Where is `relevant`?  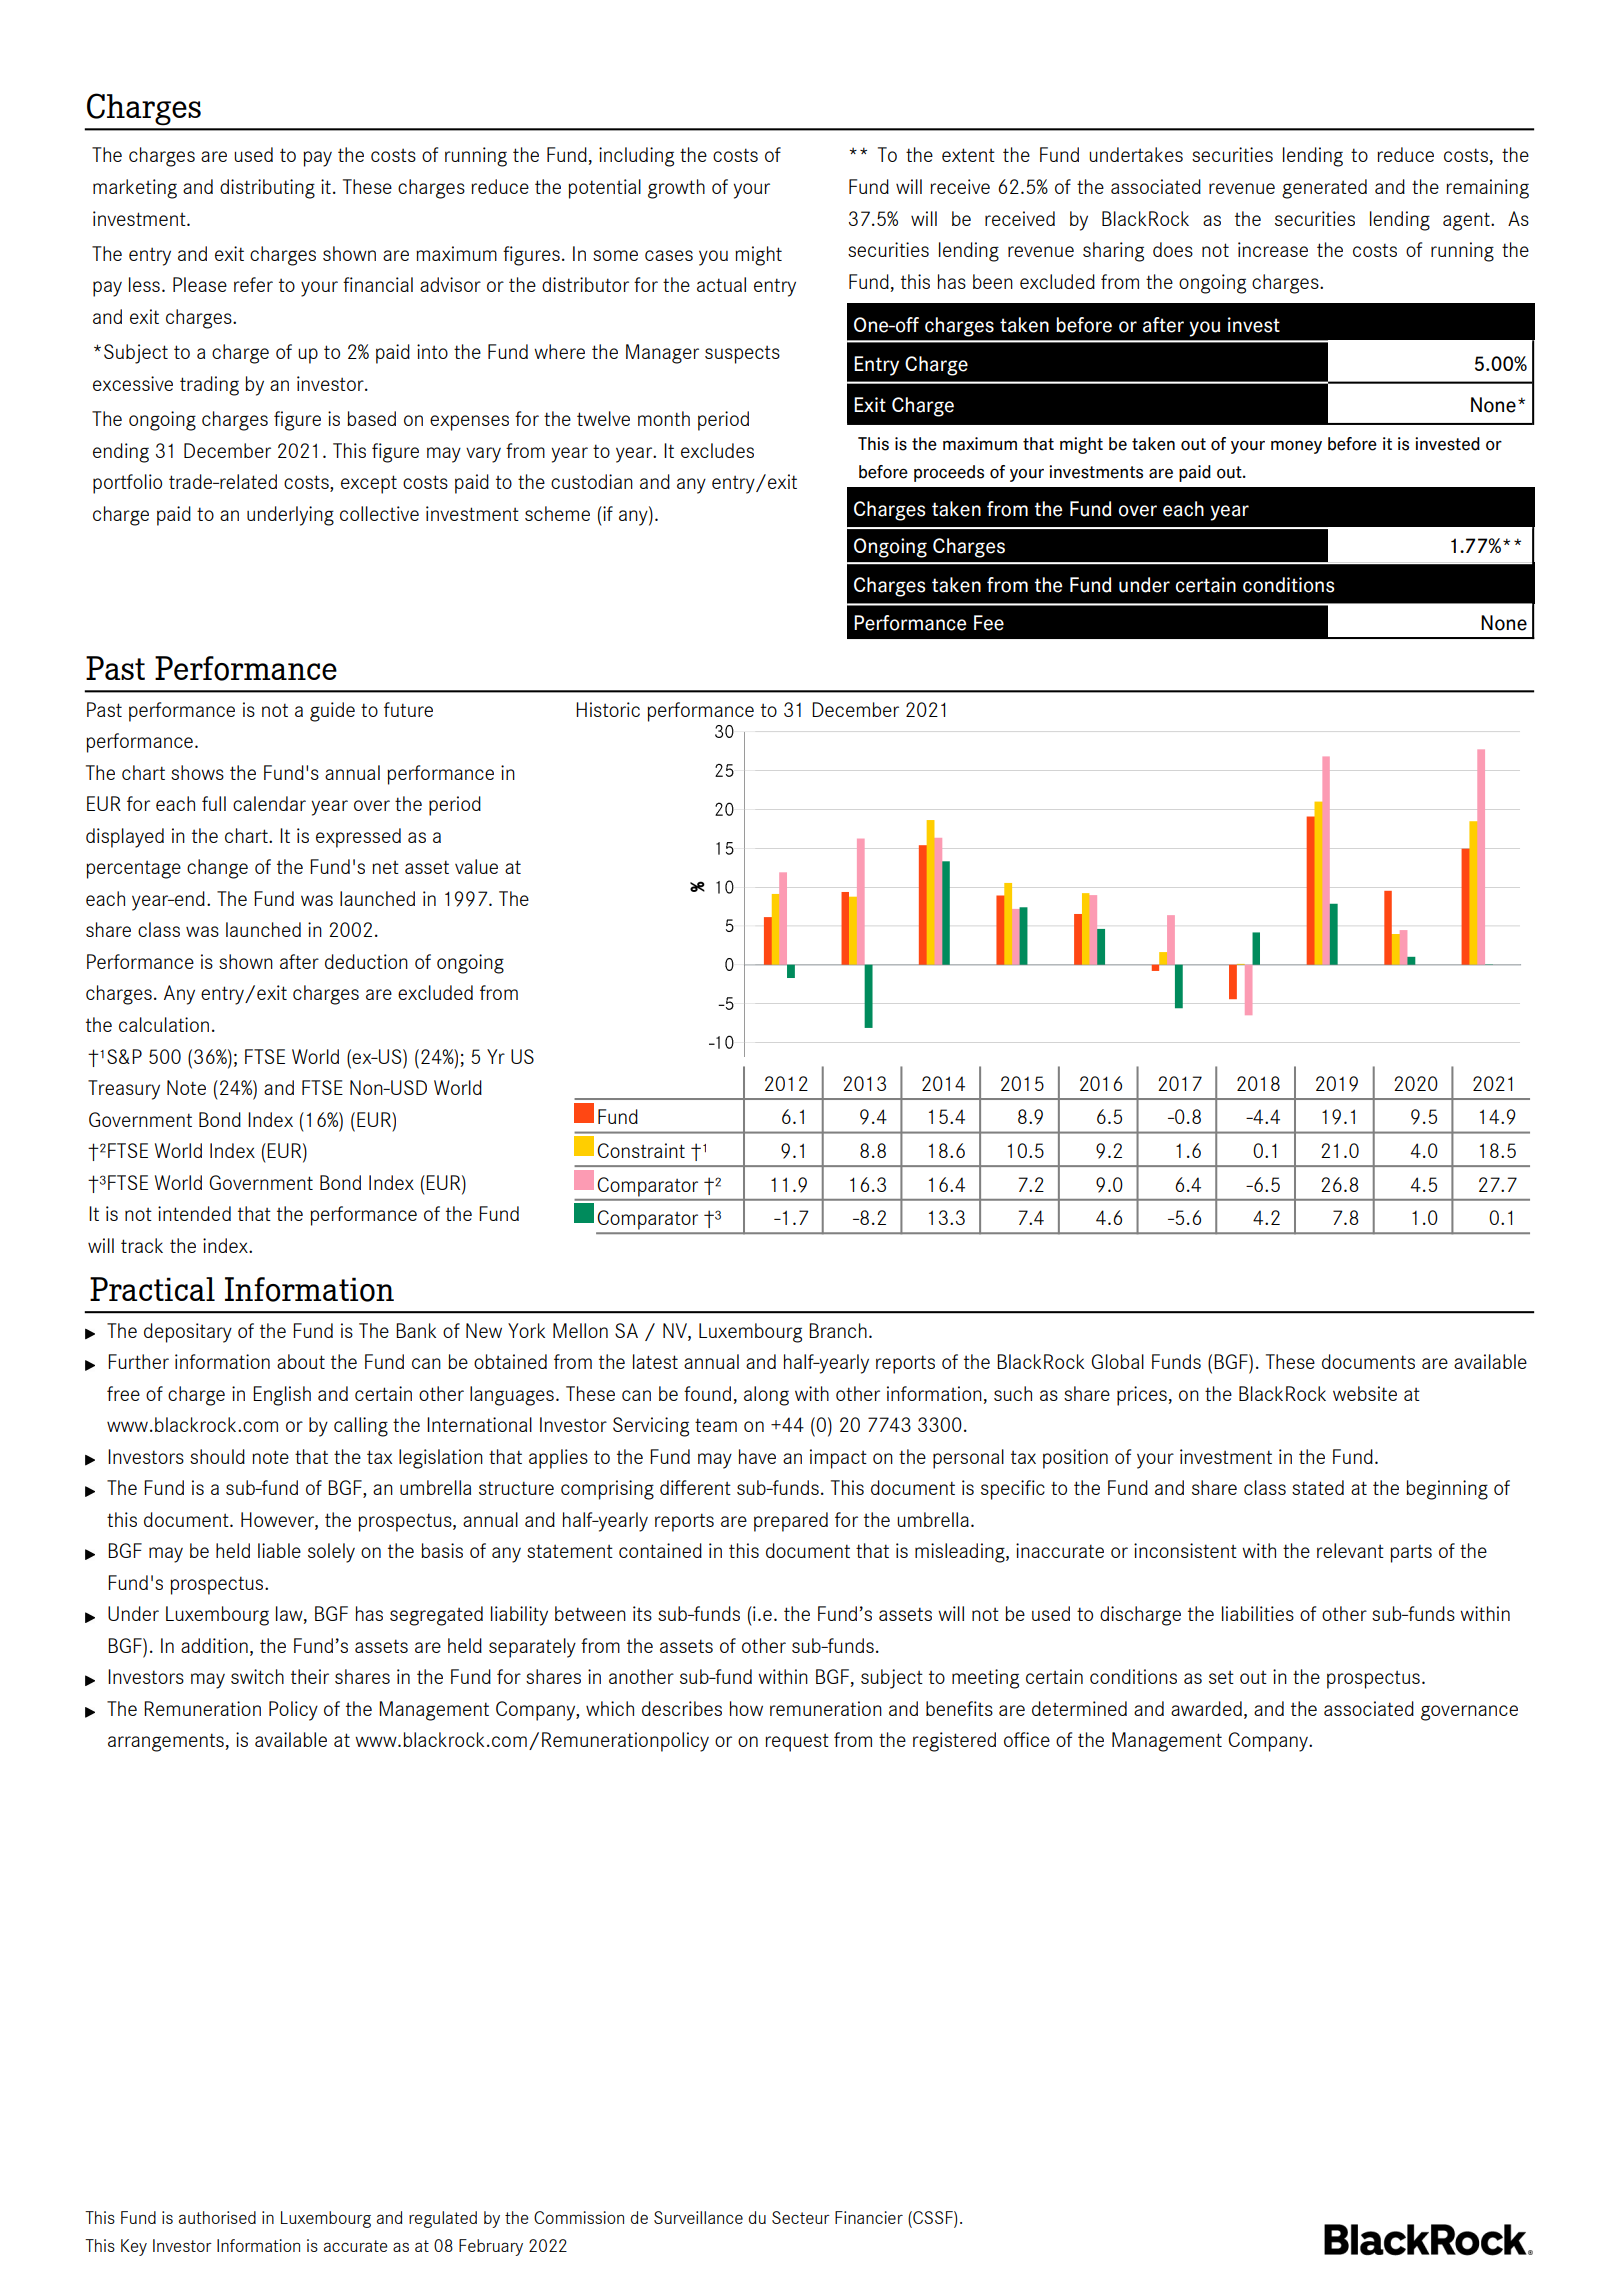 relevant is located at coordinates (1350, 1550).
